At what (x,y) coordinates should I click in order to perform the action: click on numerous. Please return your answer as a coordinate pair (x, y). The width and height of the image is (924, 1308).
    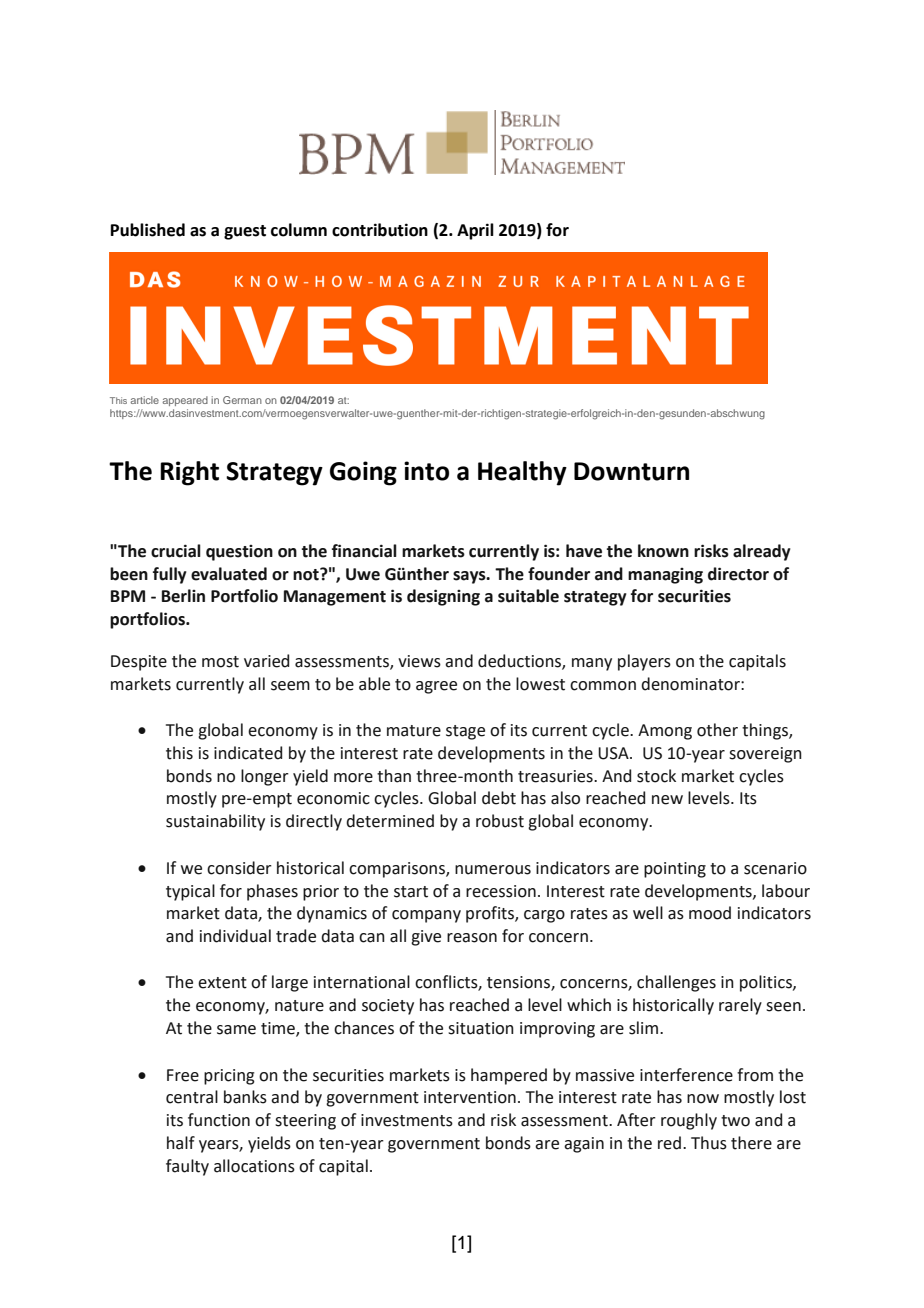
    Looking at the image, I should click on (493, 870).
